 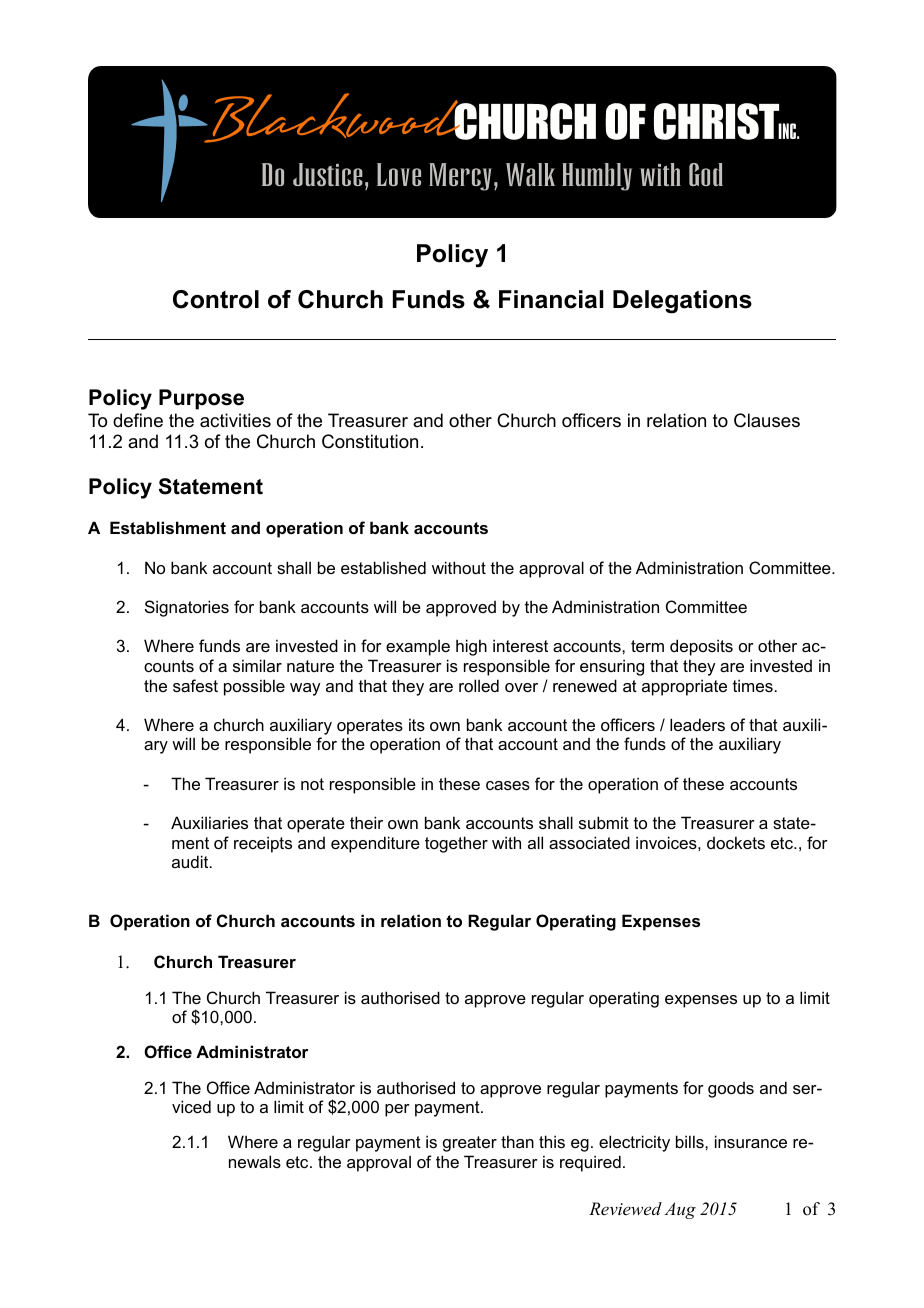 I want to click on audit, so click(x=191, y=861).
